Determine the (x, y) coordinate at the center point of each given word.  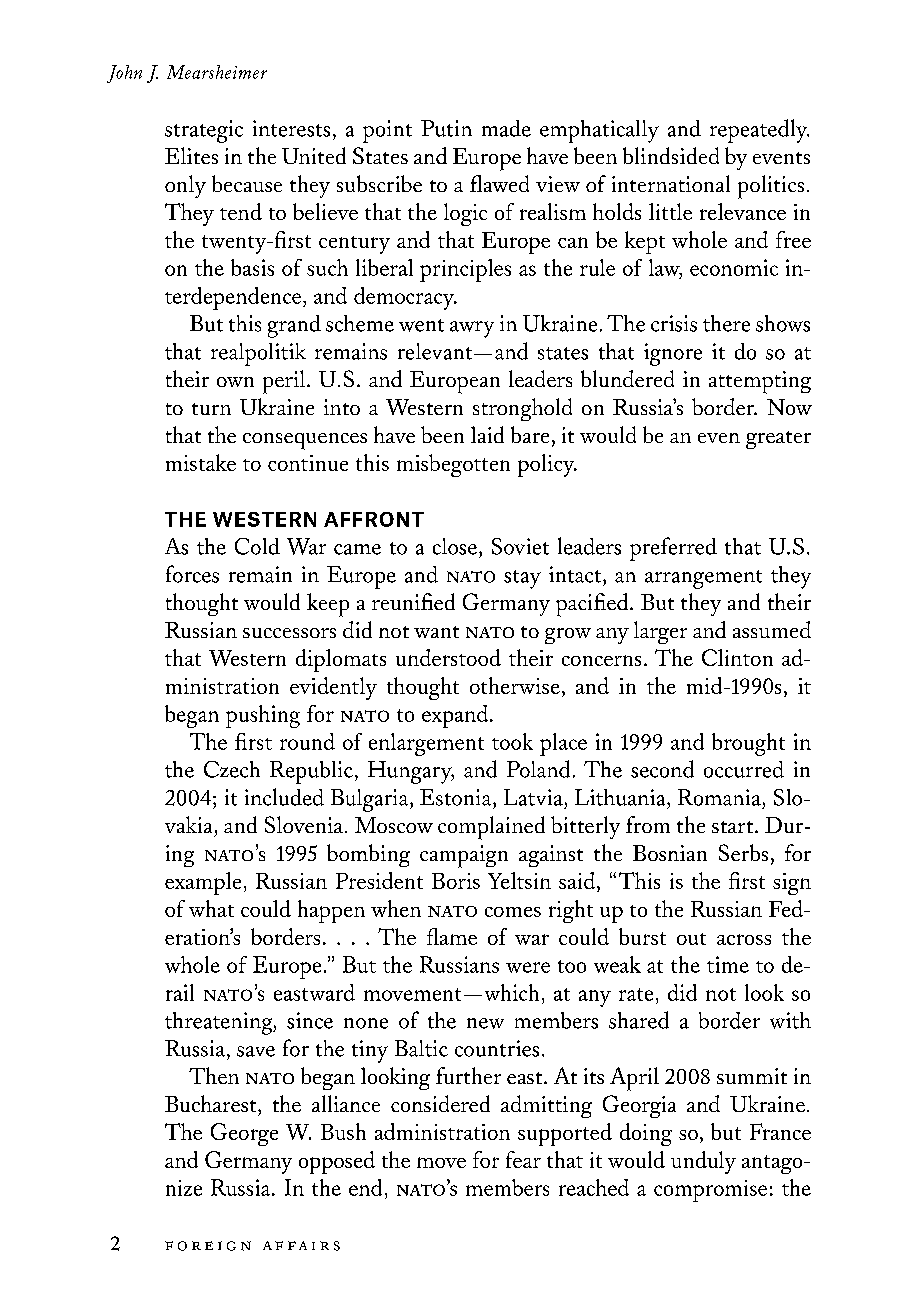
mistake (201, 462)
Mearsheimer (217, 72)
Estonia (457, 797)
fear (523, 1159)
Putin (446, 128)
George (244, 1134)
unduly (703, 1162)
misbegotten (453, 465)
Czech (232, 769)
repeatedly (759, 131)
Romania (719, 797)
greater (778, 440)
